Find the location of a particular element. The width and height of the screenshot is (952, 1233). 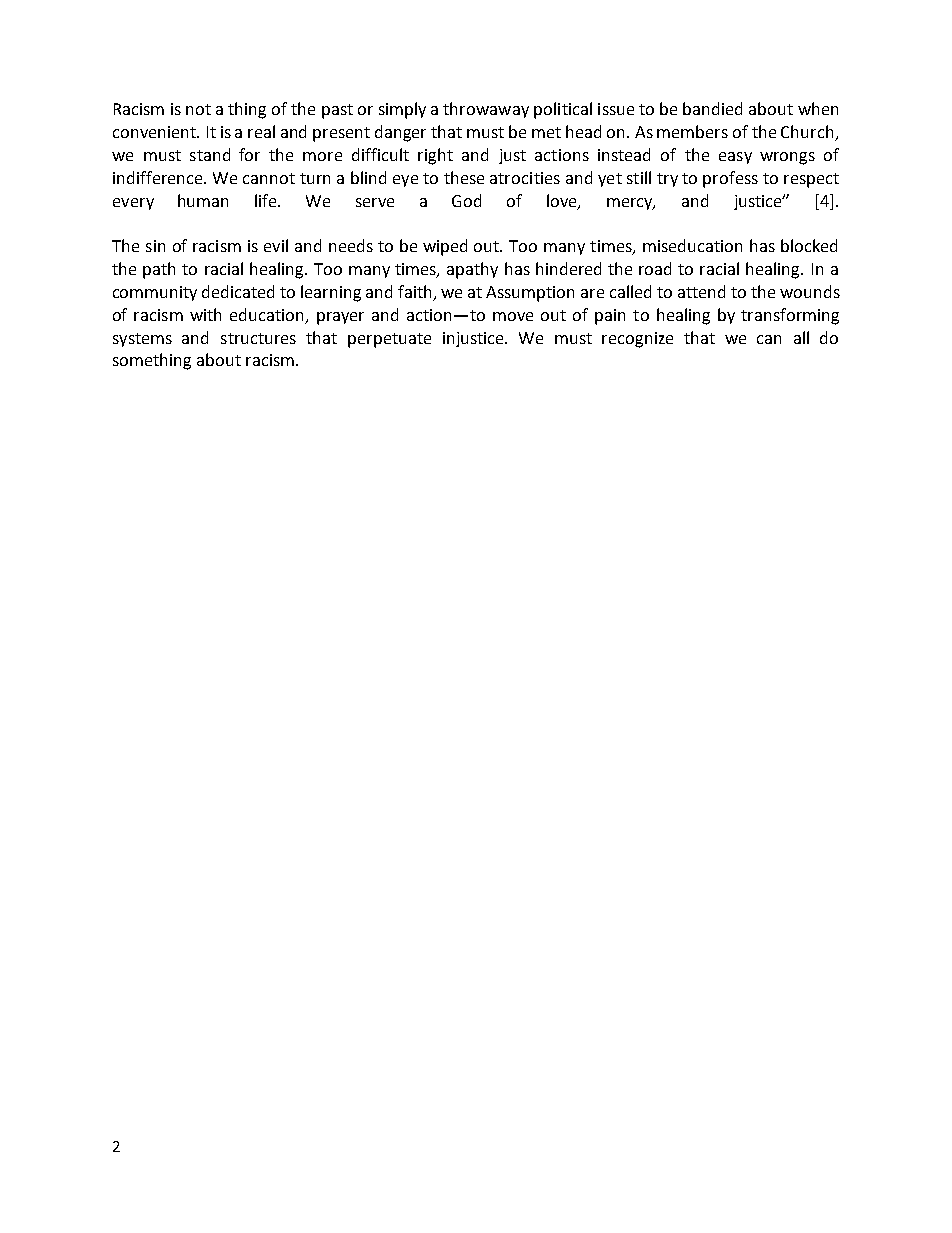

attend is located at coordinates (701, 291).
